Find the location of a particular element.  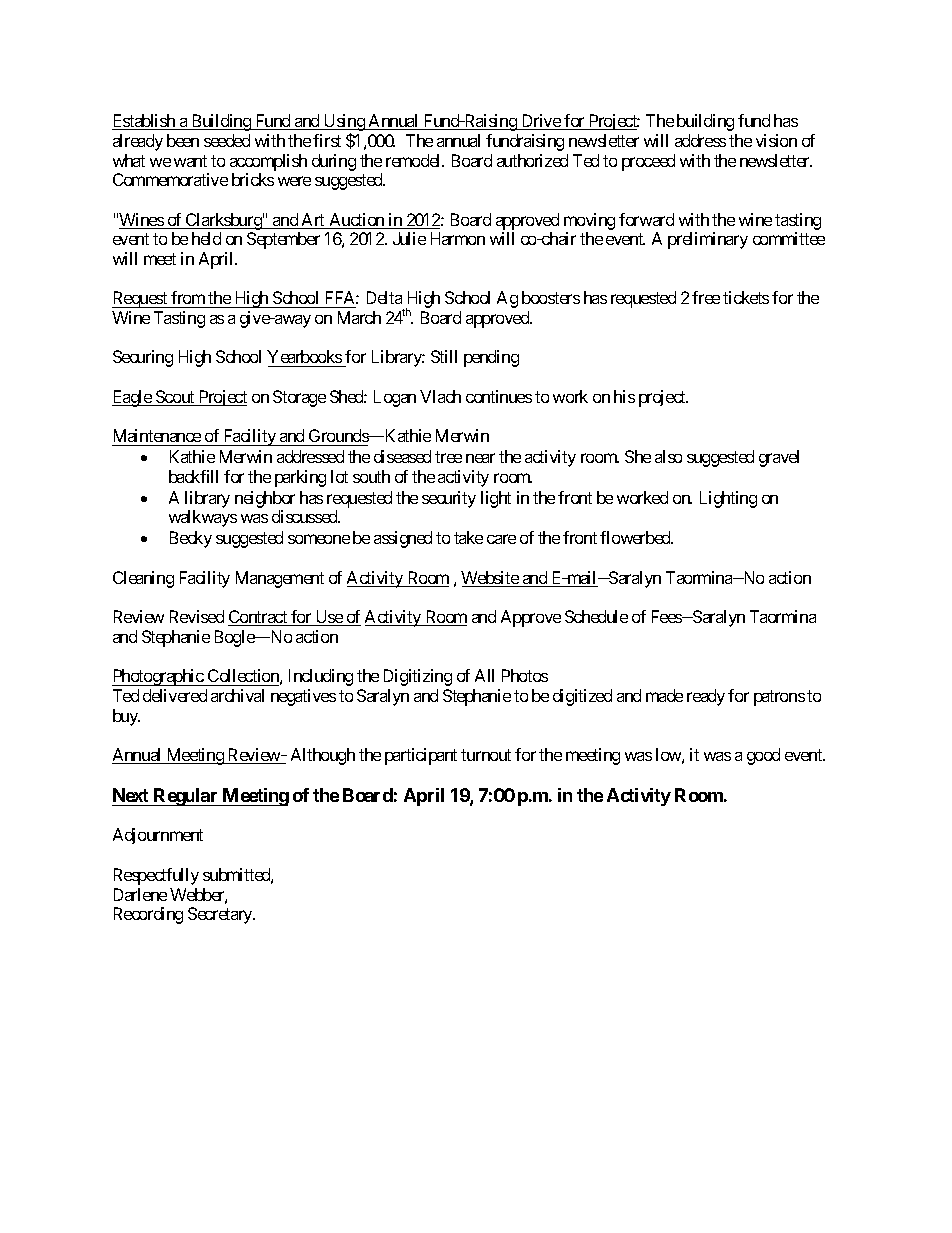

participant is located at coordinates (421, 756).
